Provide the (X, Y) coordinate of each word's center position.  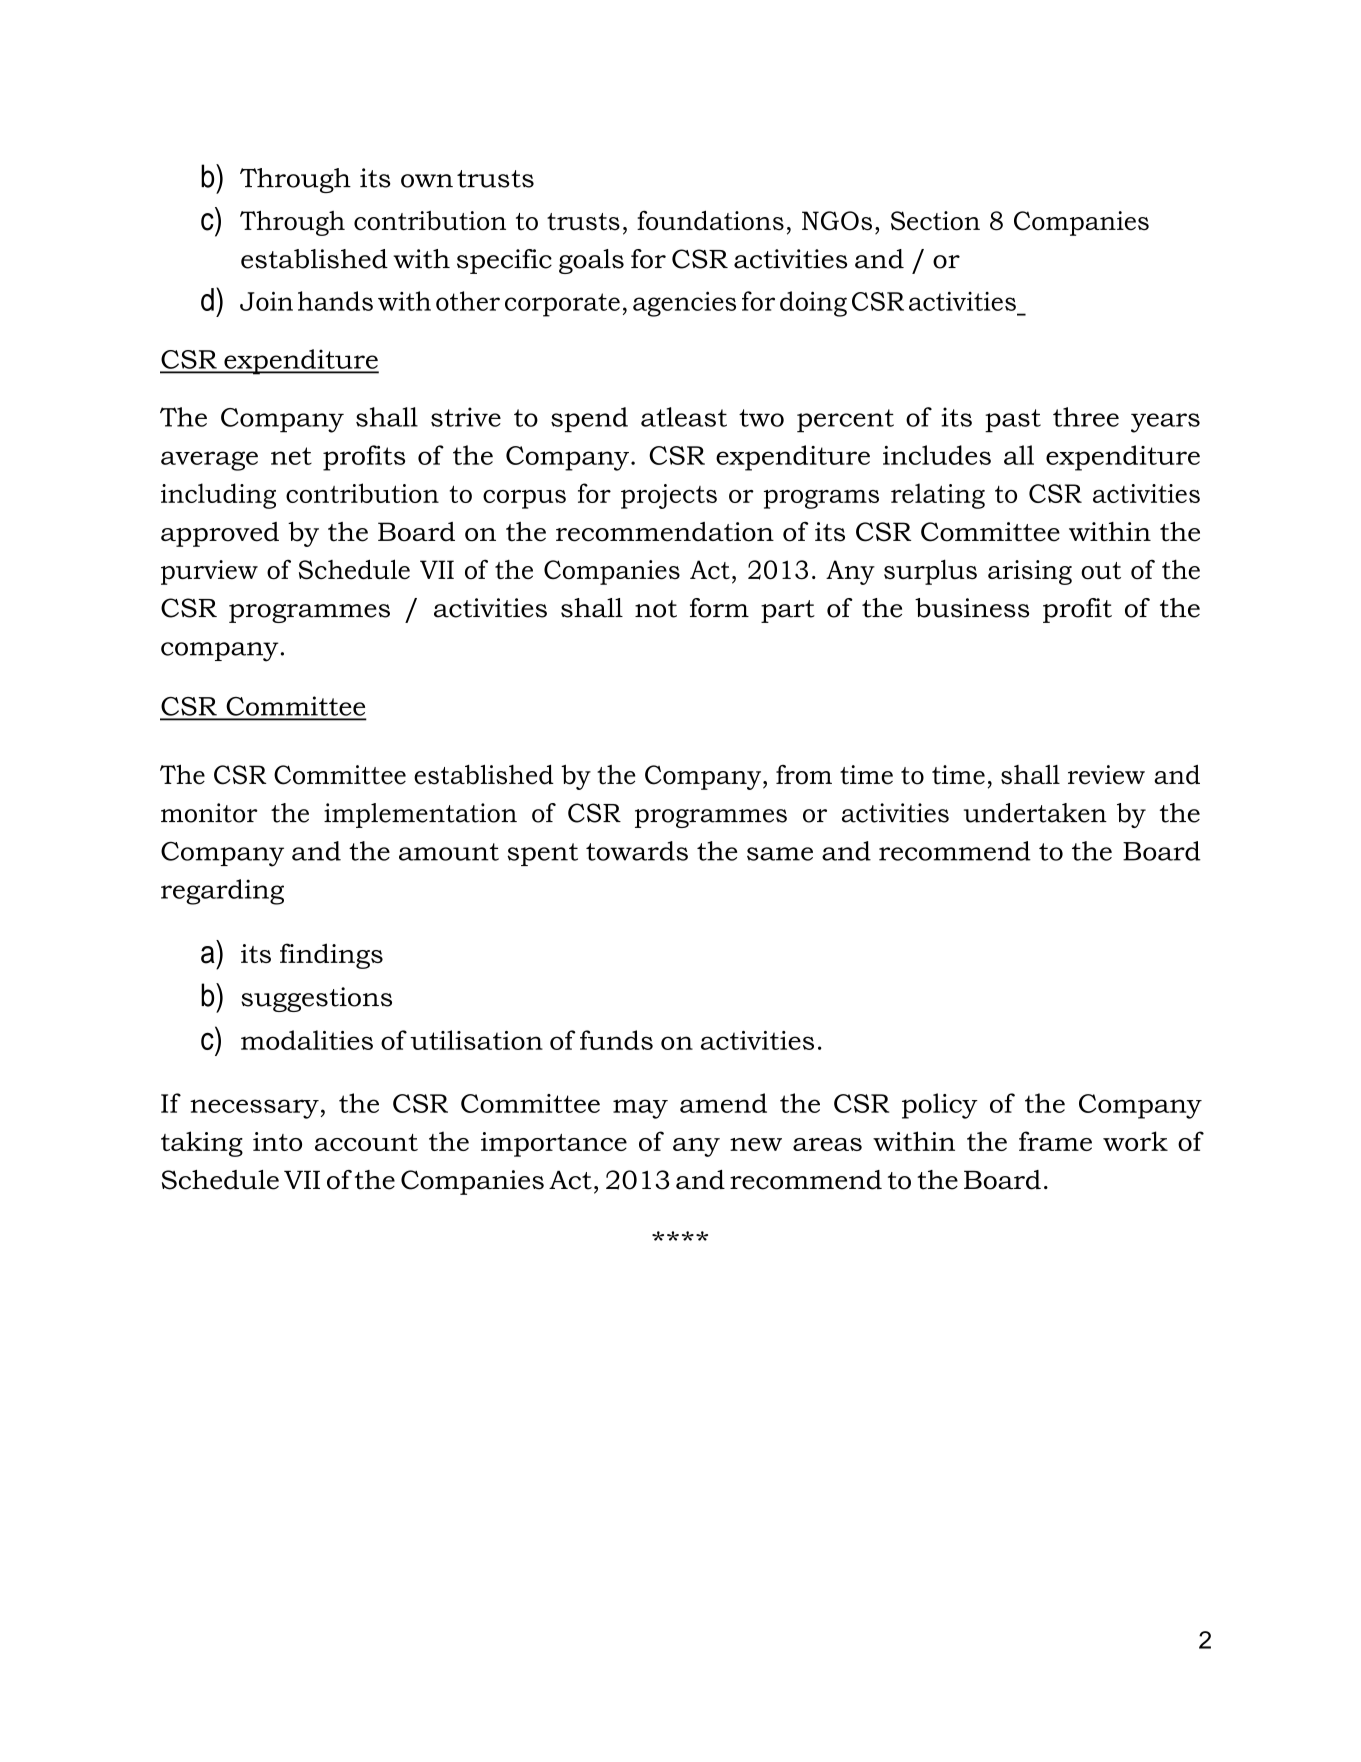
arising (1030, 572)
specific (504, 261)
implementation (420, 815)
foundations (710, 220)
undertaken (1035, 813)
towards (637, 851)
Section (935, 221)
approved (220, 534)
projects (669, 496)
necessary (254, 1109)
